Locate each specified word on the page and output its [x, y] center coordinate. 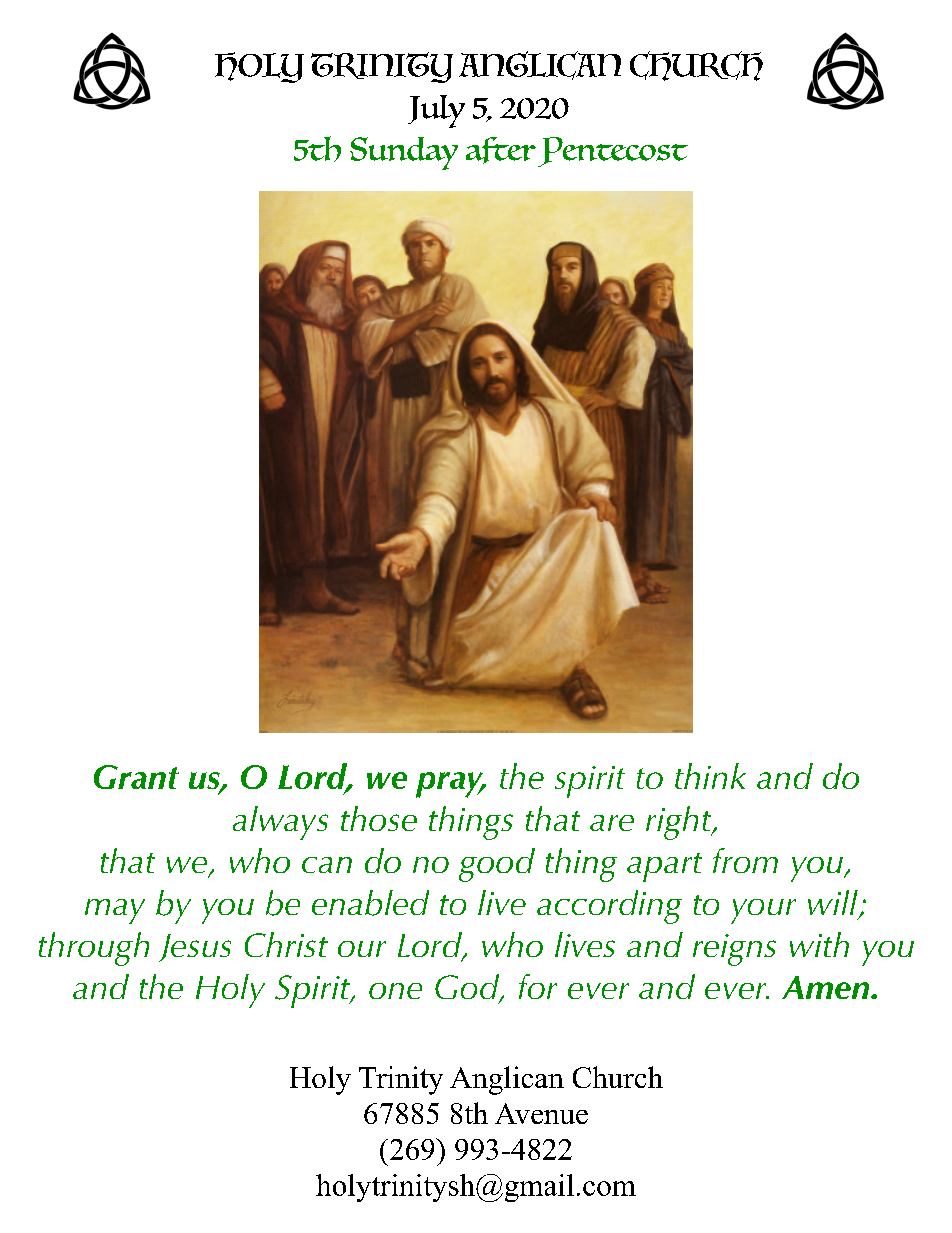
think [710, 776]
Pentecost [613, 152]
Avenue [541, 1113]
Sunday [404, 153]
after [501, 150]
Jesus [195, 948]
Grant [136, 777]
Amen [827, 987]
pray [451, 785]
